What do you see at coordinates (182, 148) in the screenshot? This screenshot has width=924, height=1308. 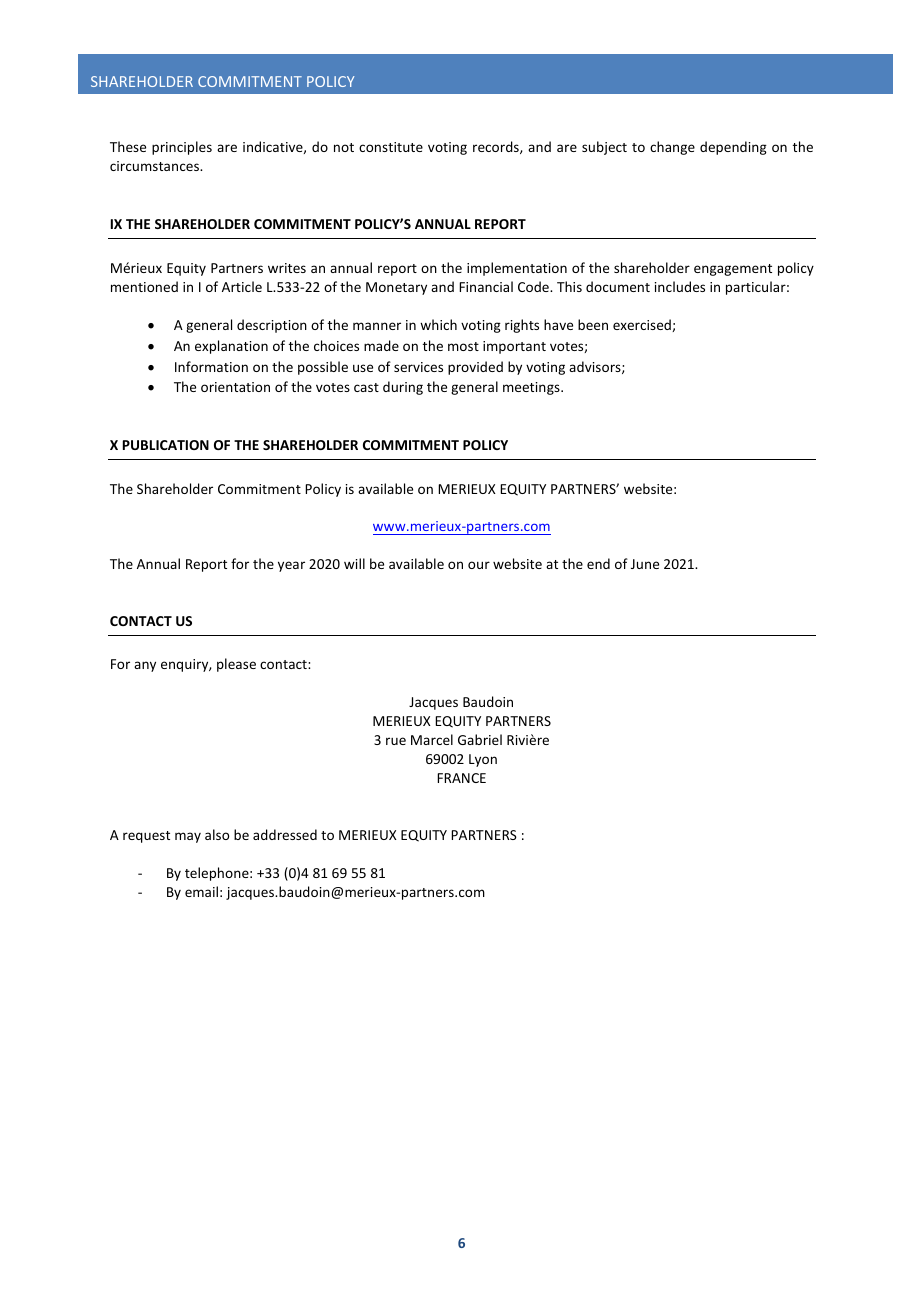 I see `principles` at bounding box center [182, 148].
